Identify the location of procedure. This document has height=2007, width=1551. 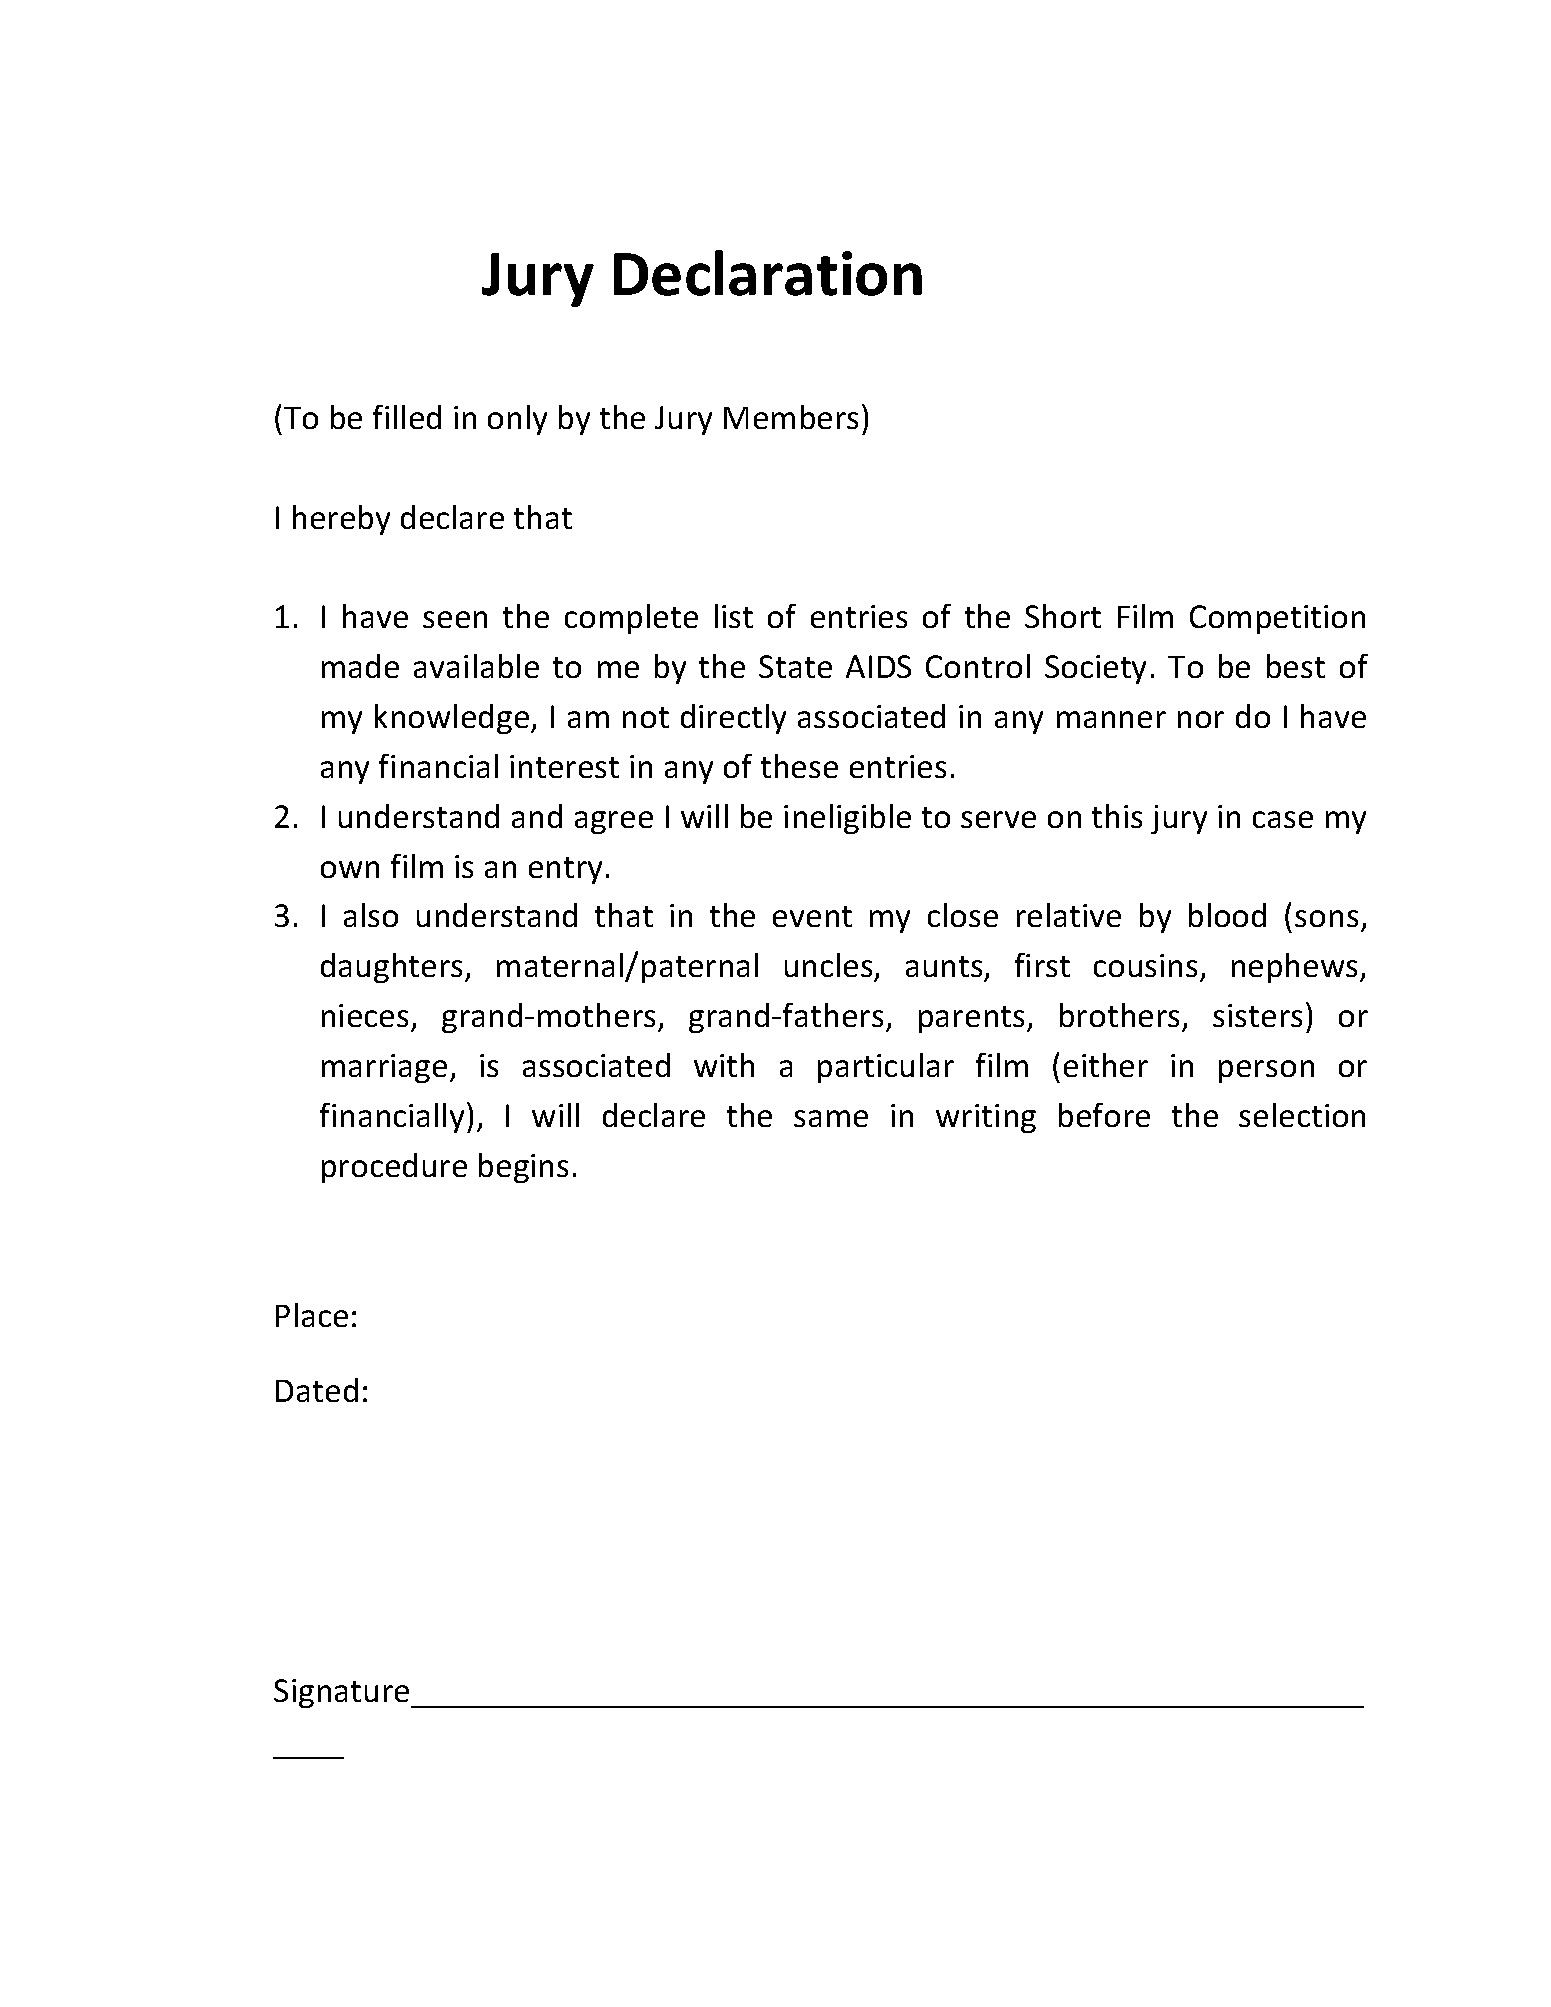
(394, 1168).
